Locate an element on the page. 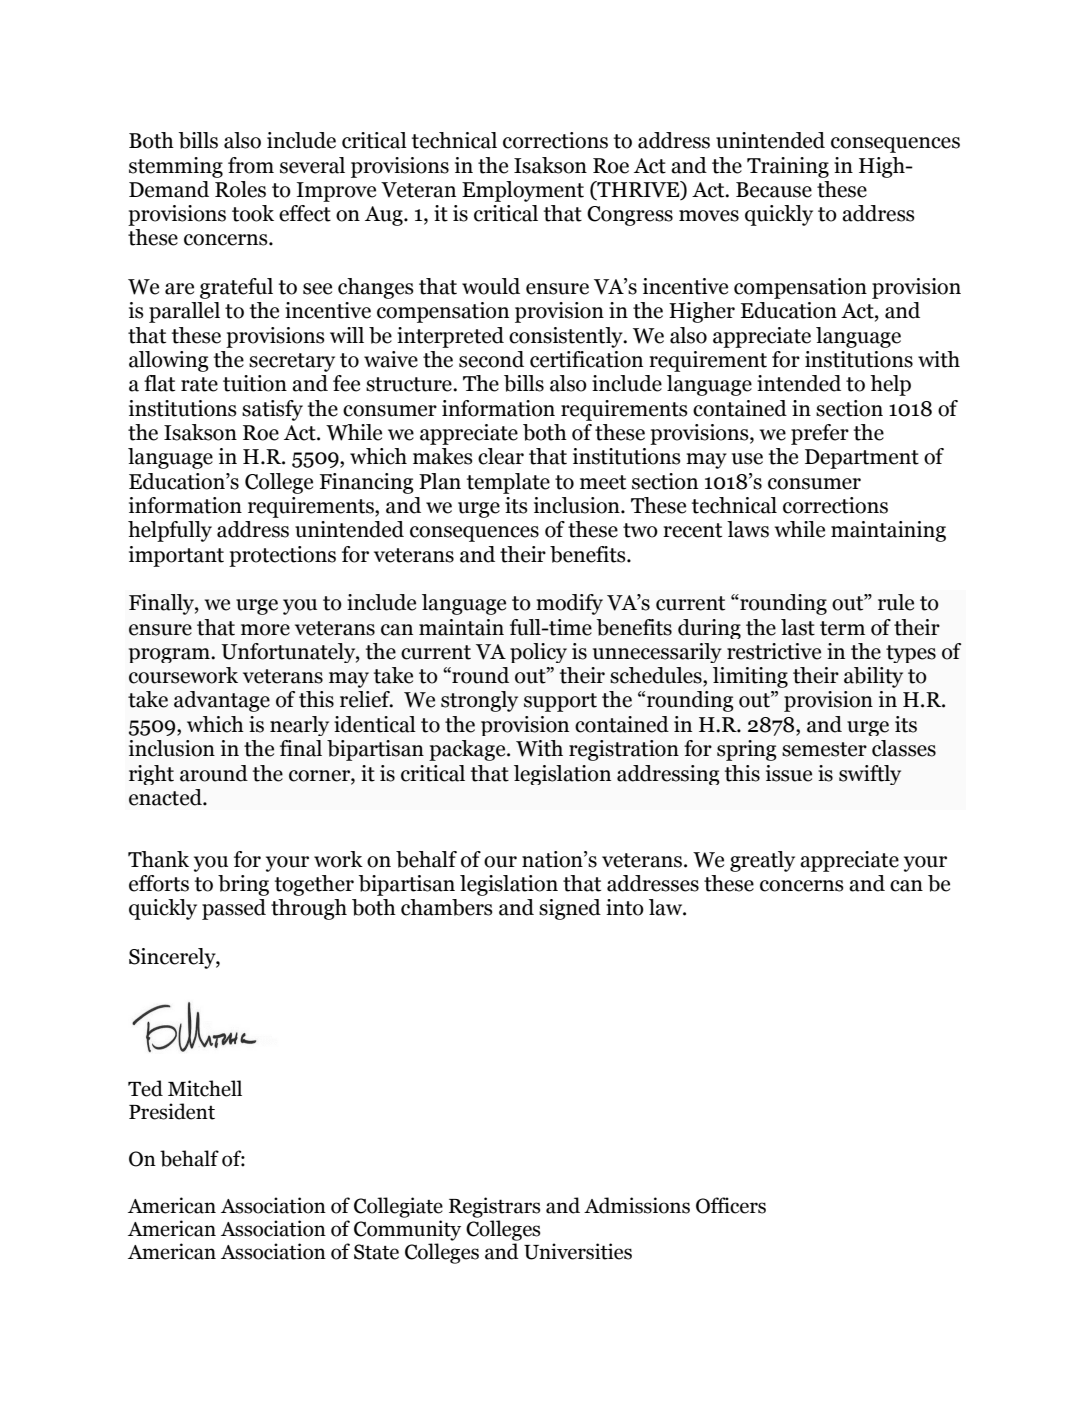  semester is located at coordinates (824, 749).
